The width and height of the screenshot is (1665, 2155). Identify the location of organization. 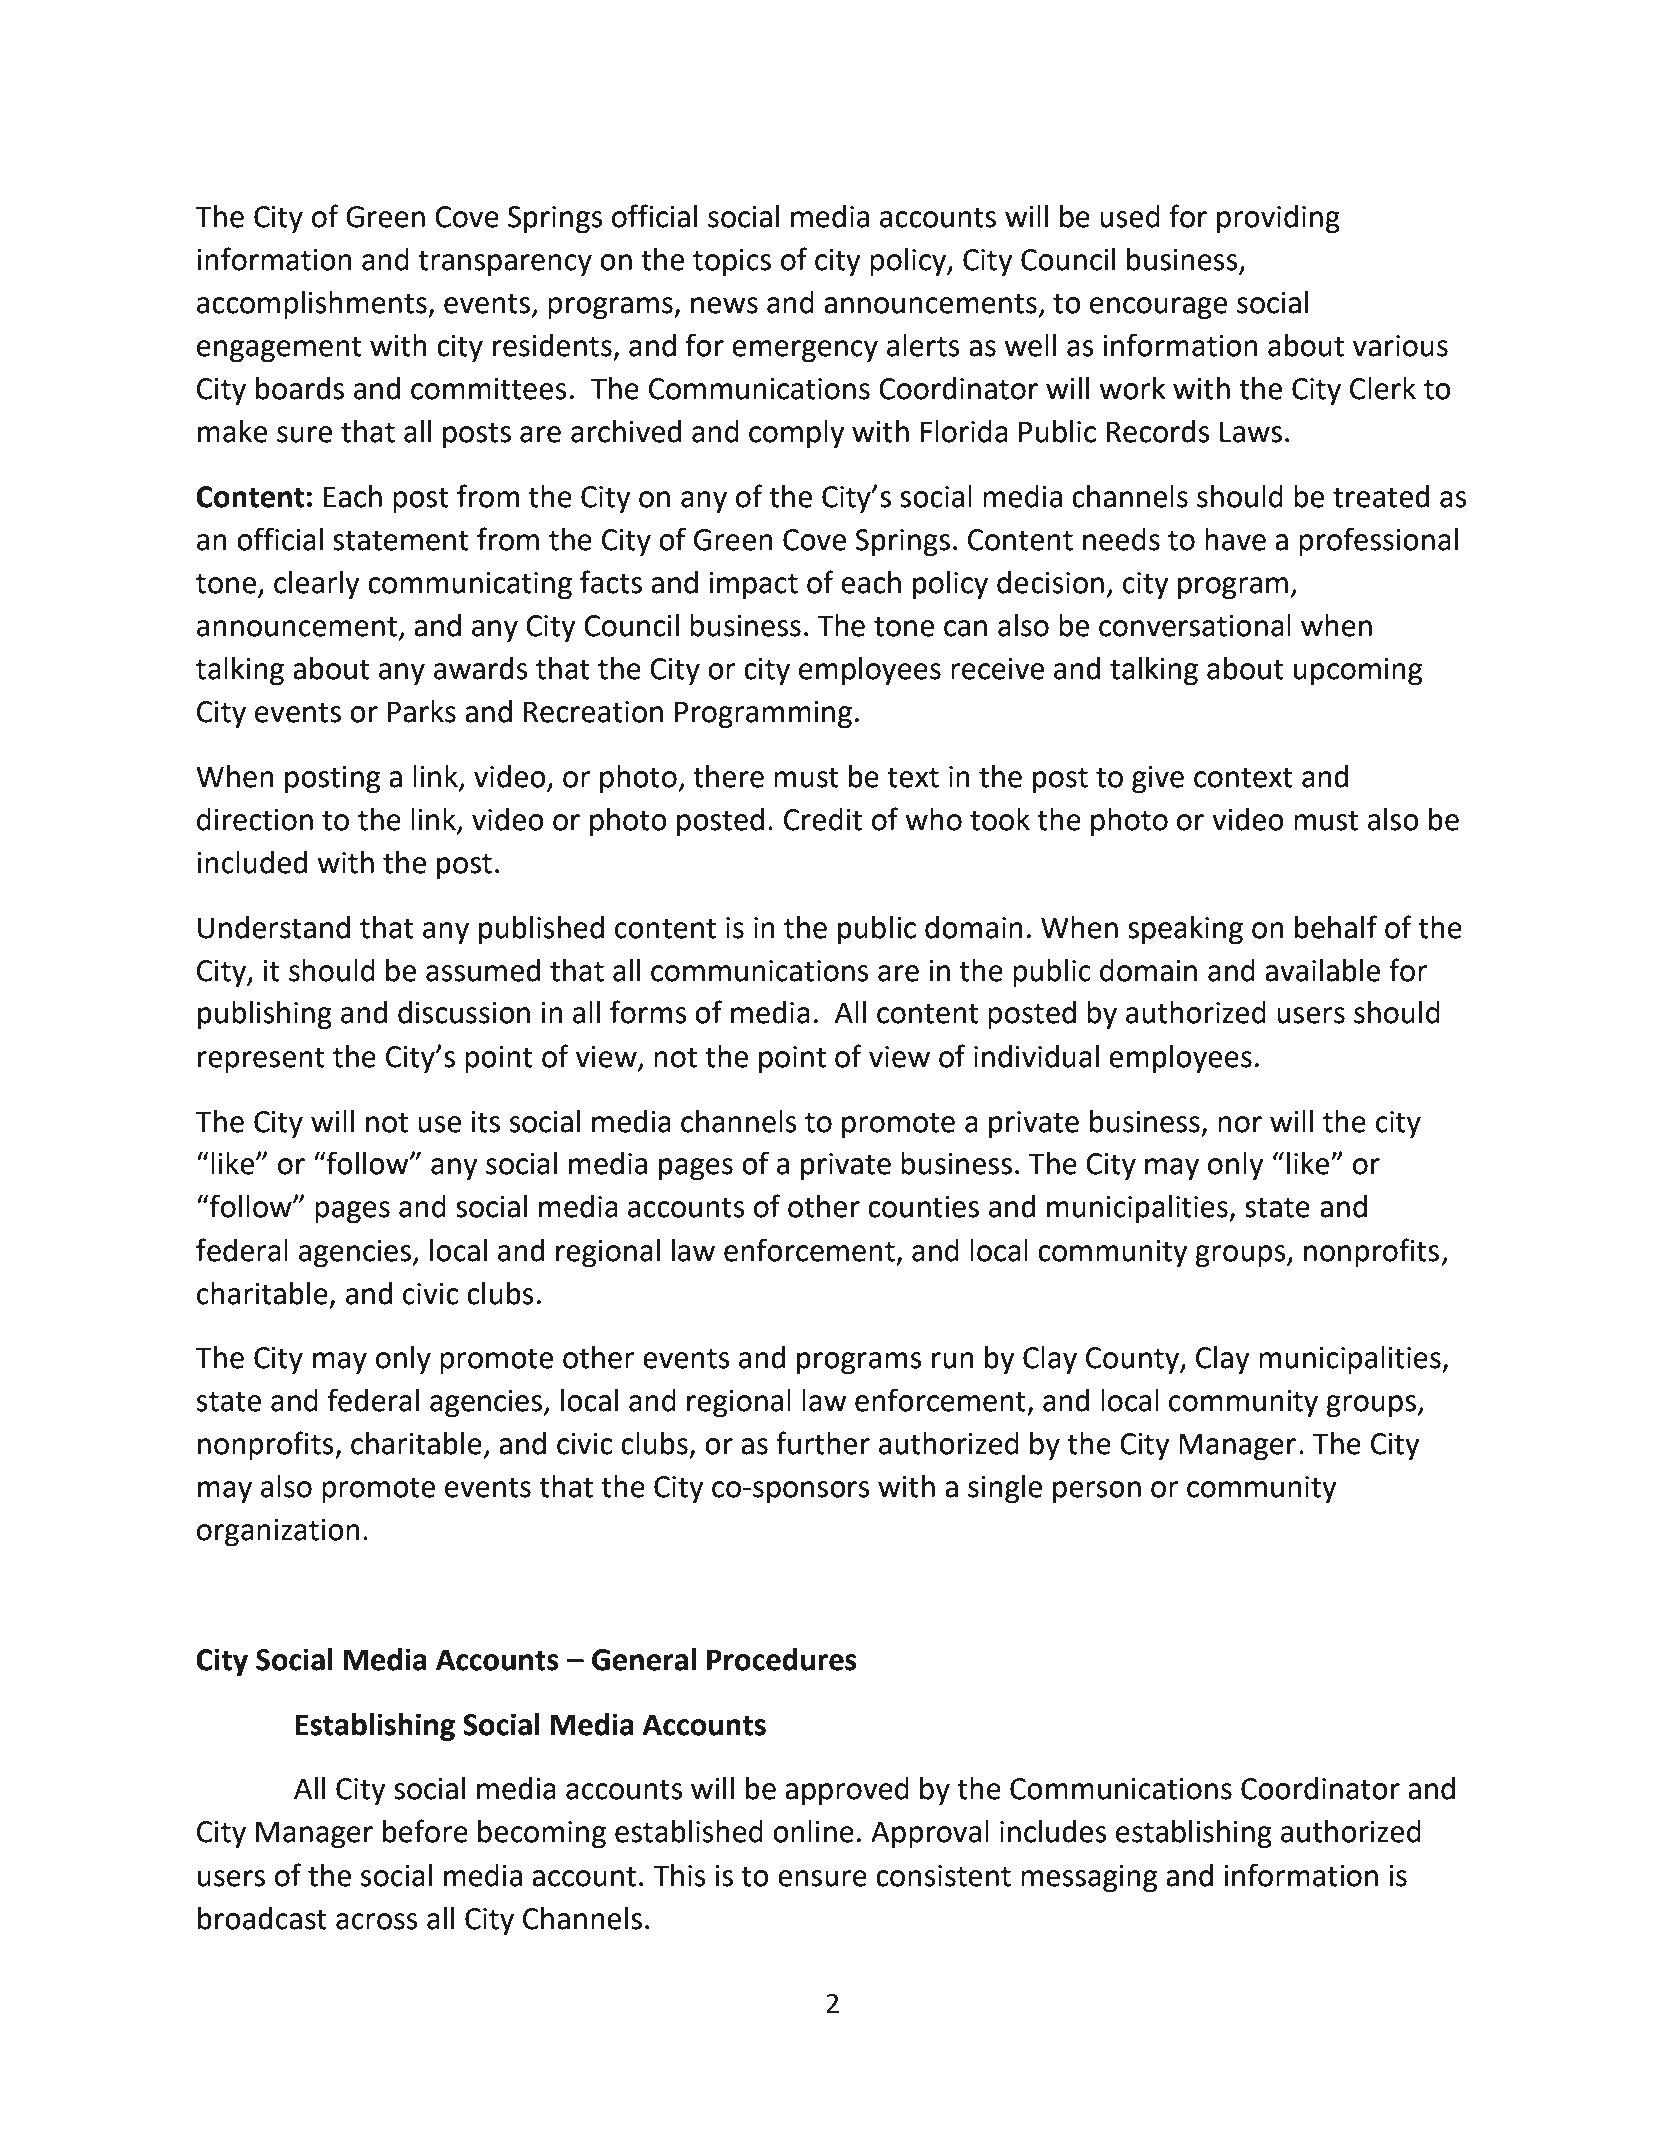
(278, 1532).
